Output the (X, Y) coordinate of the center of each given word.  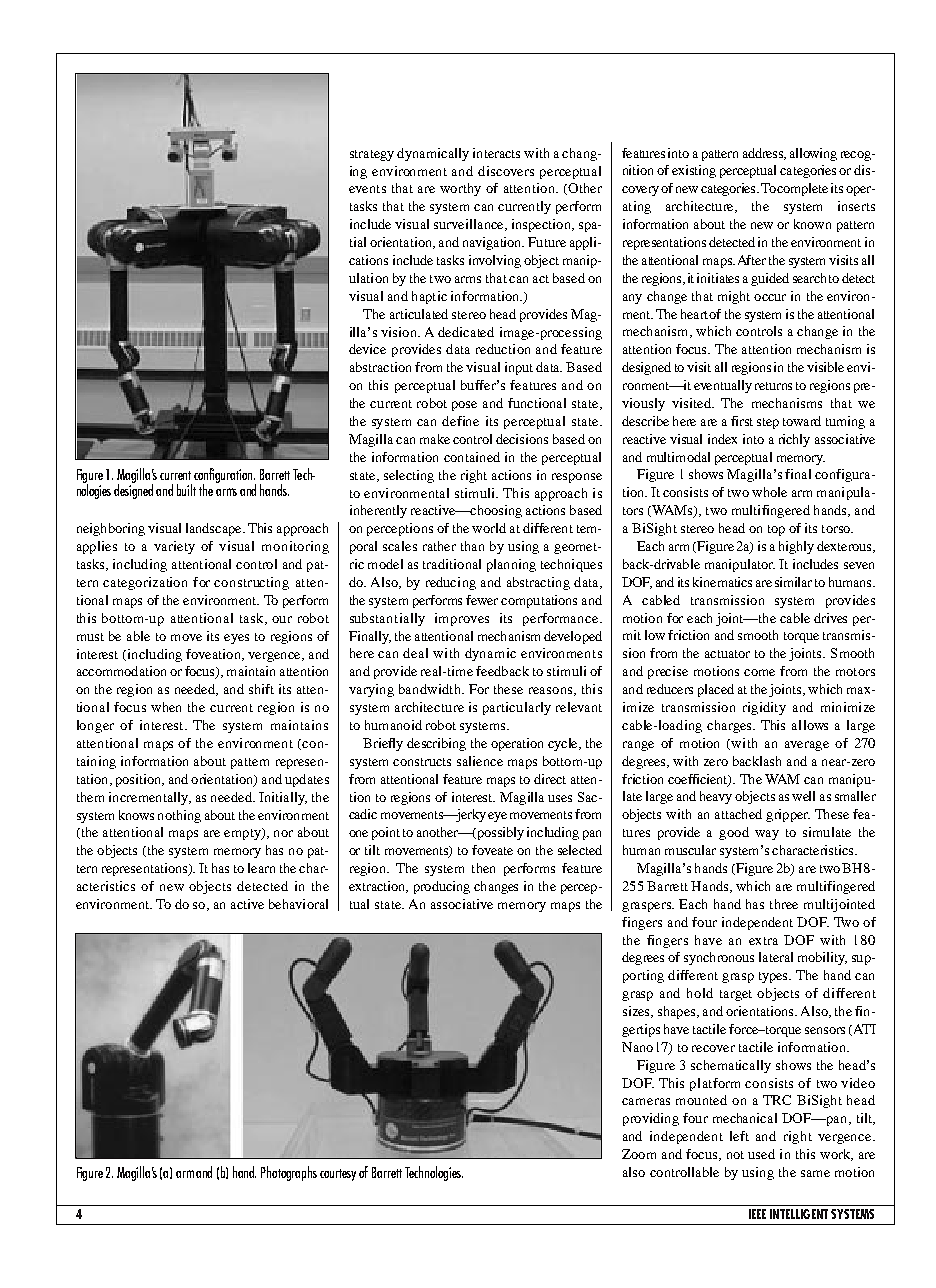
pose (464, 406)
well (803, 796)
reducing (451, 583)
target (736, 995)
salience (480, 761)
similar (793, 582)
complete (802, 189)
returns (773, 386)
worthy (460, 189)
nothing (179, 816)
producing (442, 887)
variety (174, 547)
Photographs (289, 1173)
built (186, 490)
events (367, 189)
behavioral (298, 904)
